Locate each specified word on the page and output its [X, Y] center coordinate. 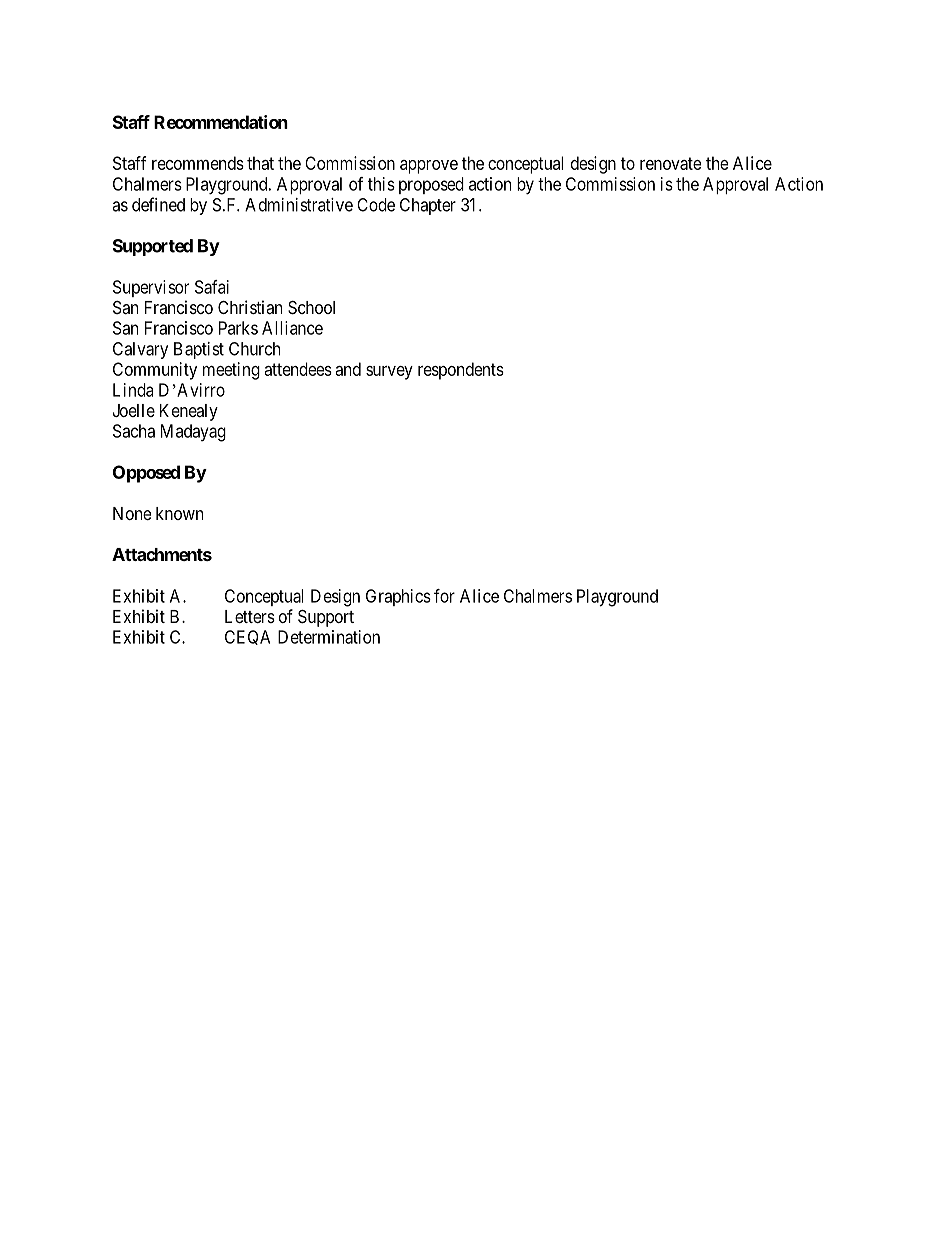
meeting [231, 371]
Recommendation [221, 122]
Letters [250, 616]
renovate [671, 163]
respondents [461, 371]
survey [389, 373]
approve [429, 167]
